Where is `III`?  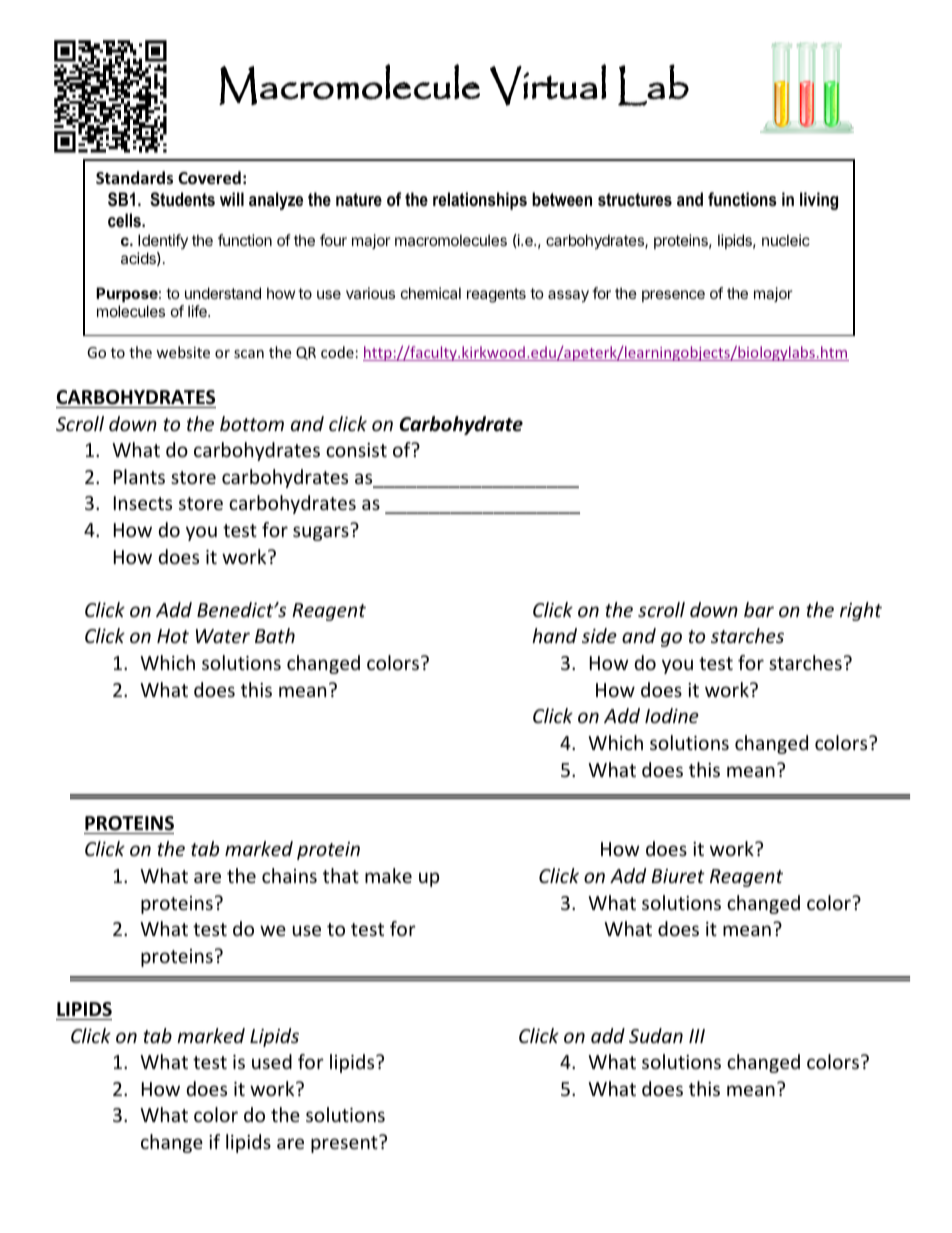
III is located at coordinates (697, 1036).
